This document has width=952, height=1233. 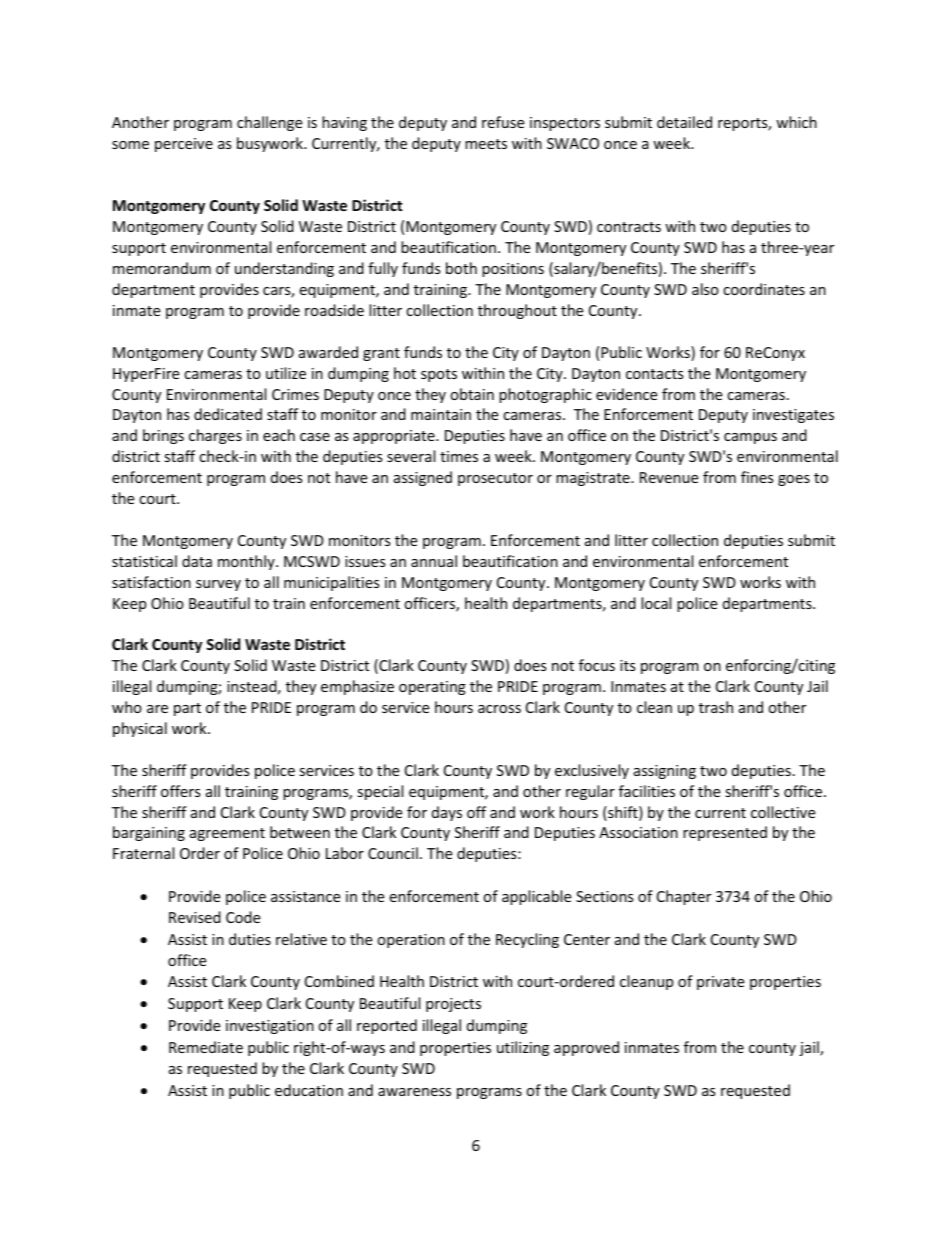 I want to click on represented, so click(x=725, y=833).
